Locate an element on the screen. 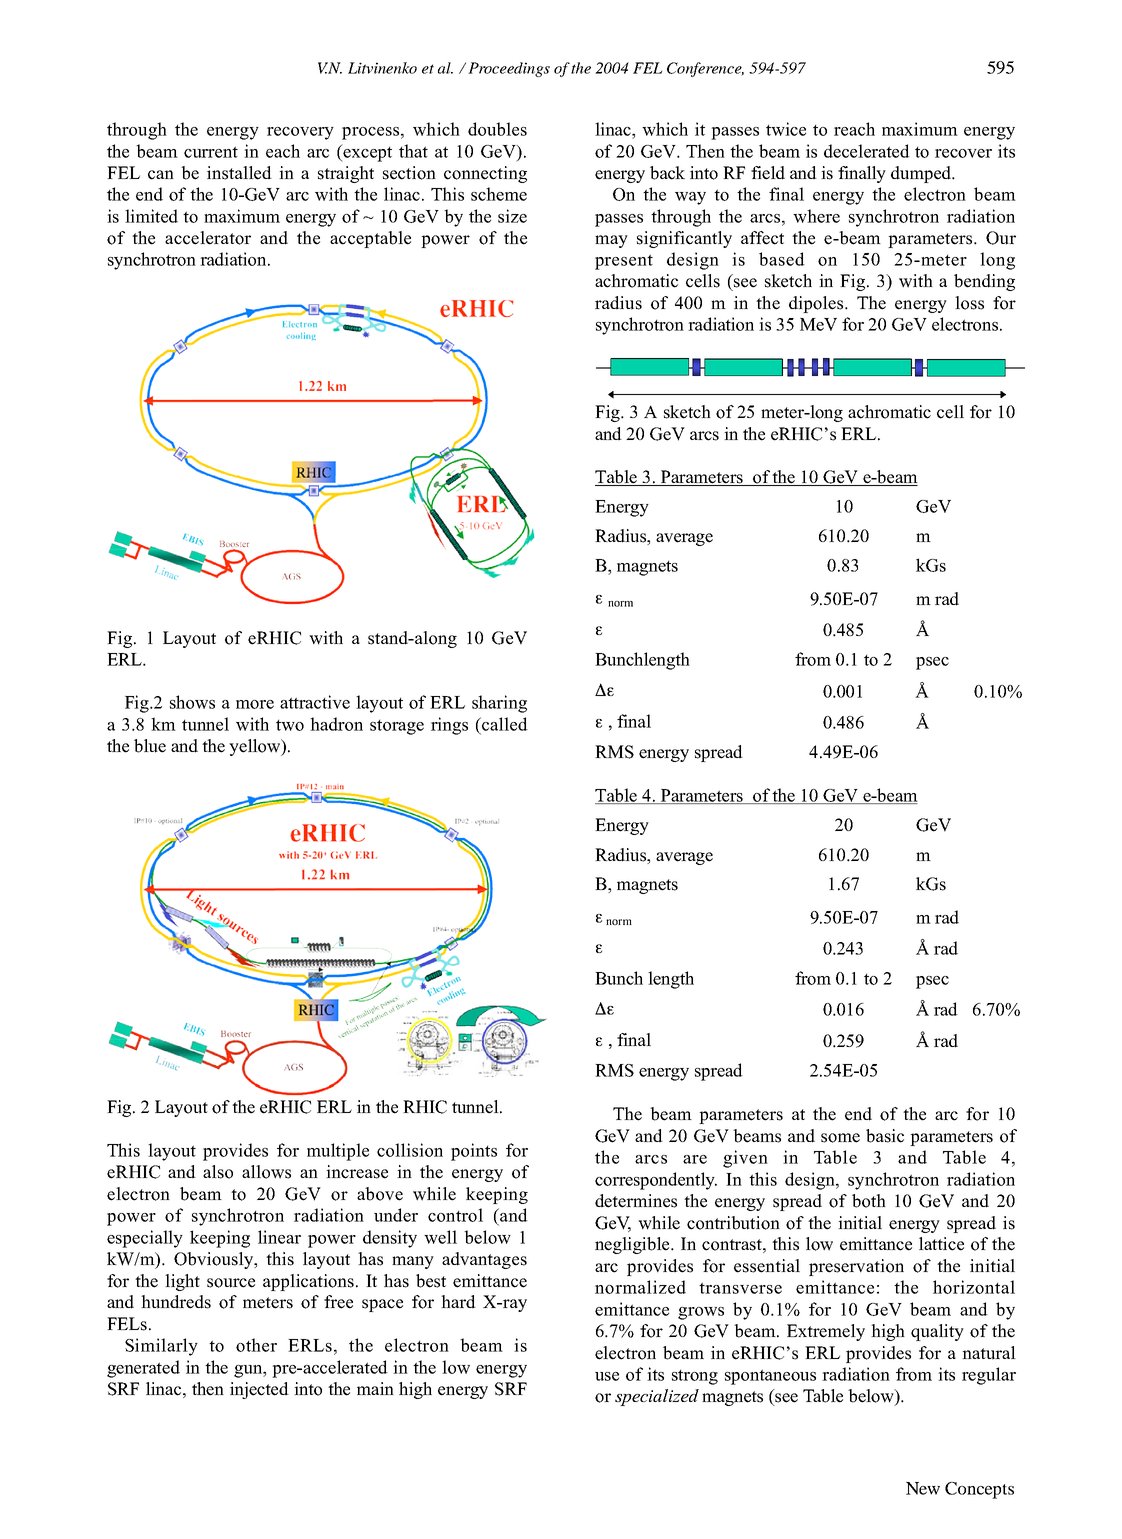 Image resolution: width=1122 pixels, height=1539 pixels. dipoles is located at coordinates (817, 304).
